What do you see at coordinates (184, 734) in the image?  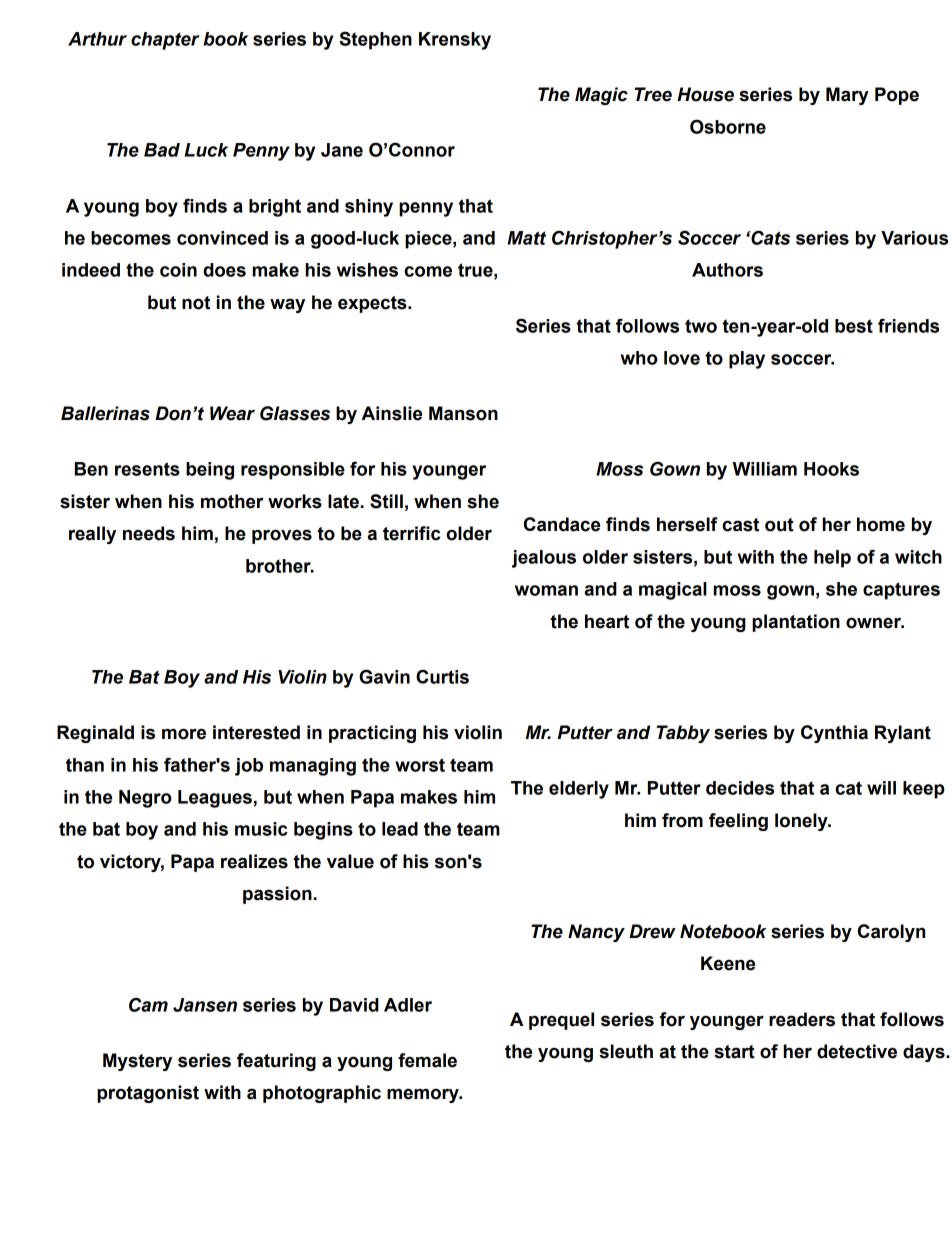 I see `more` at bounding box center [184, 734].
